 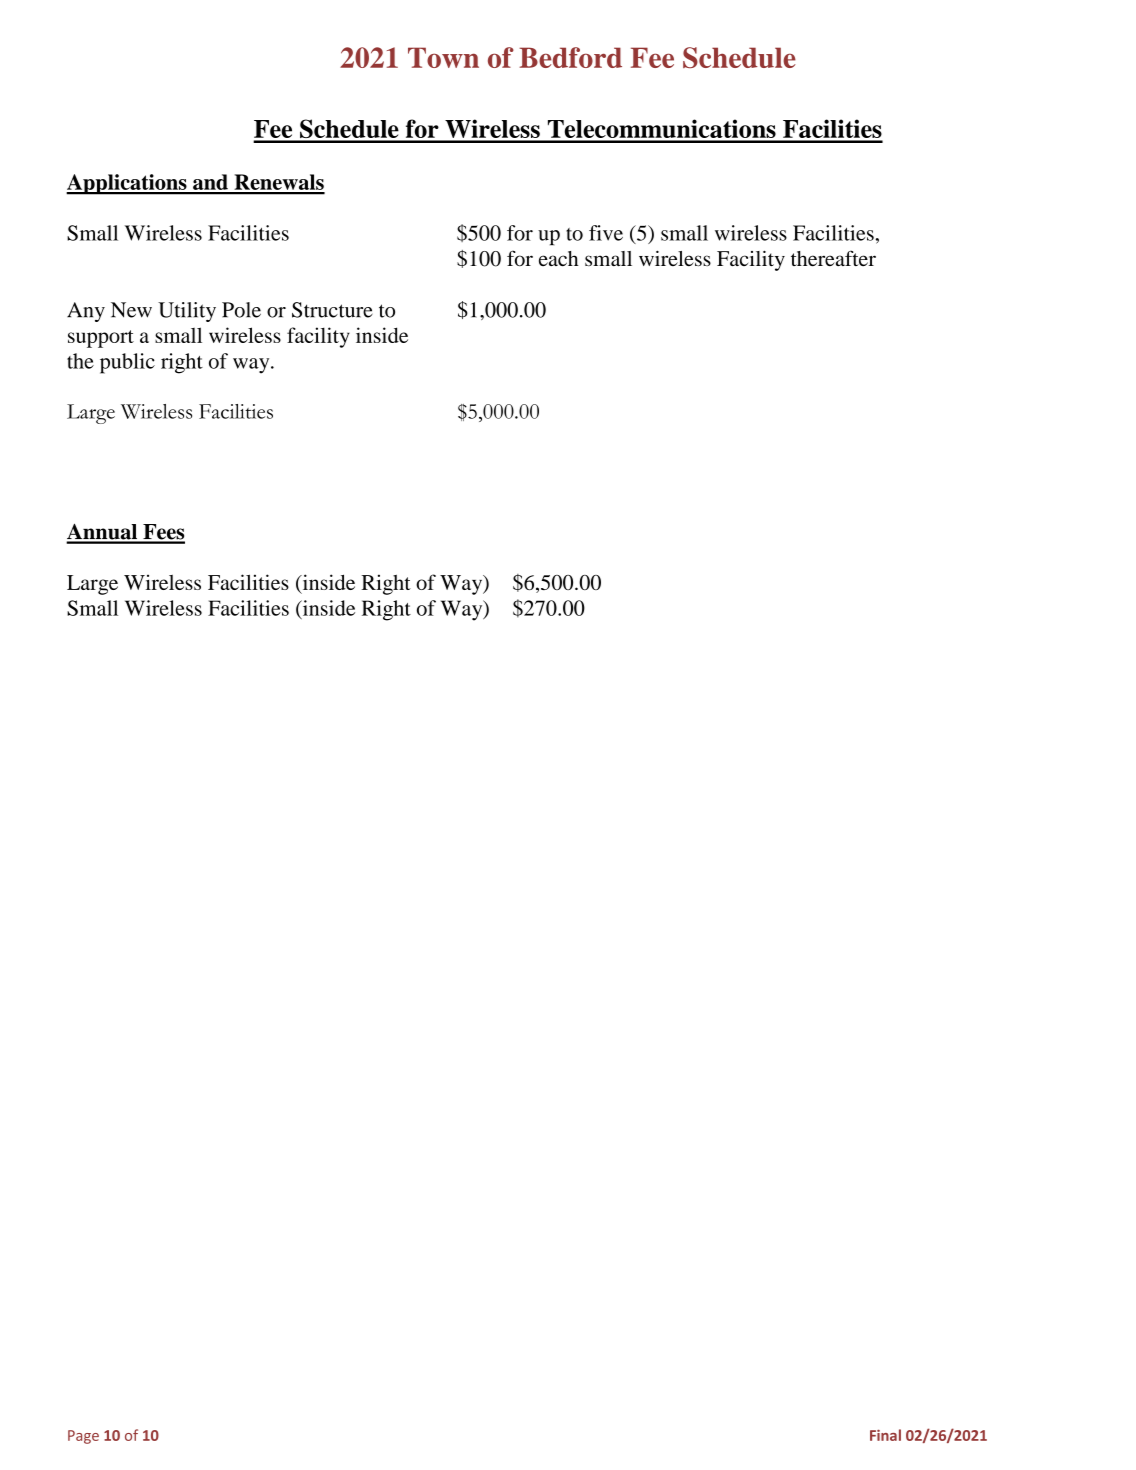 What do you see at coordinates (606, 233) in the screenshot?
I see `five` at bounding box center [606, 233].
